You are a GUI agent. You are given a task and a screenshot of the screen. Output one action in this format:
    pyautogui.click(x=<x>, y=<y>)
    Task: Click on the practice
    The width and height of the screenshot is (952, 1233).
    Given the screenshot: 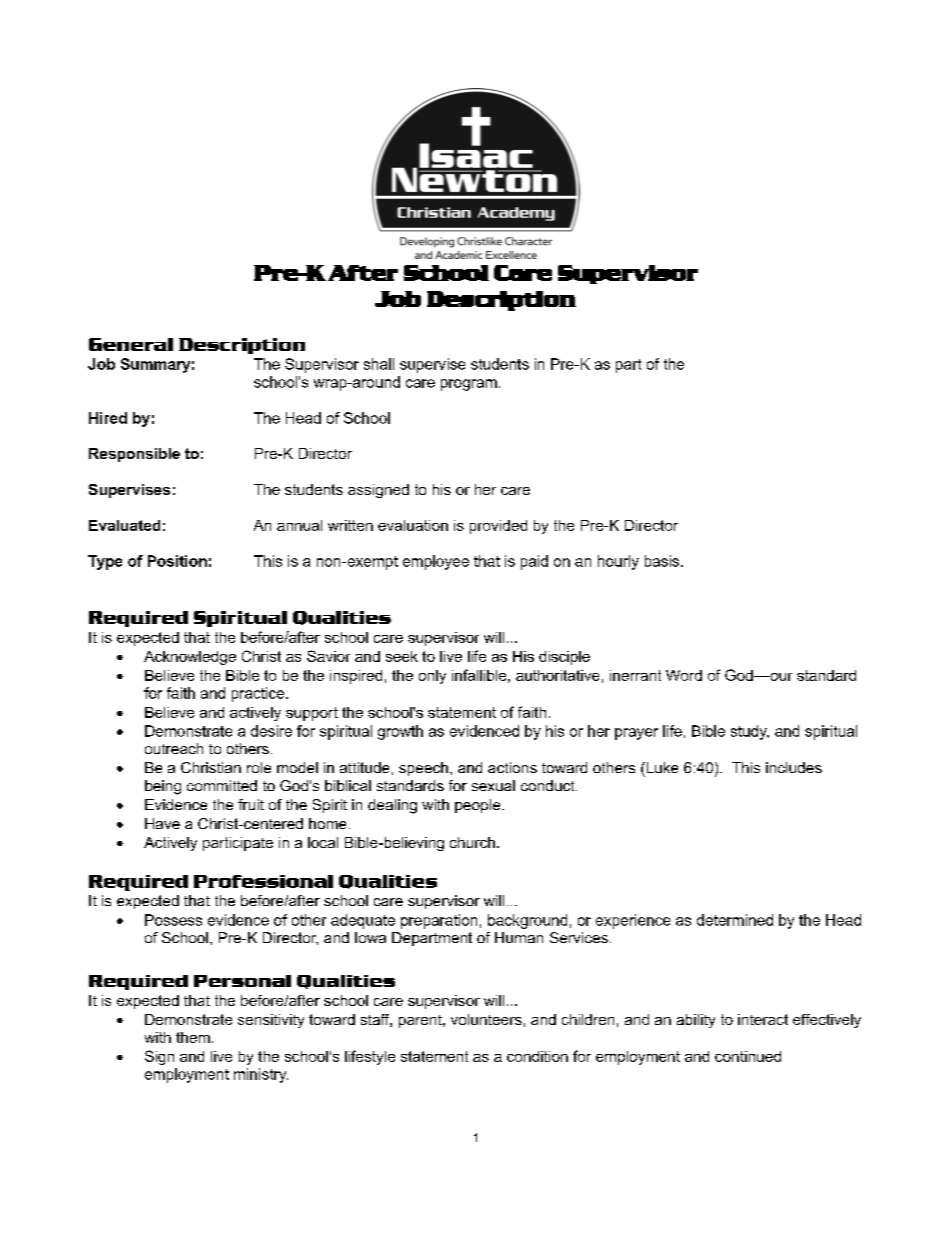 What is the action you would take?
    pyautogui.click(x=259, y=694)
